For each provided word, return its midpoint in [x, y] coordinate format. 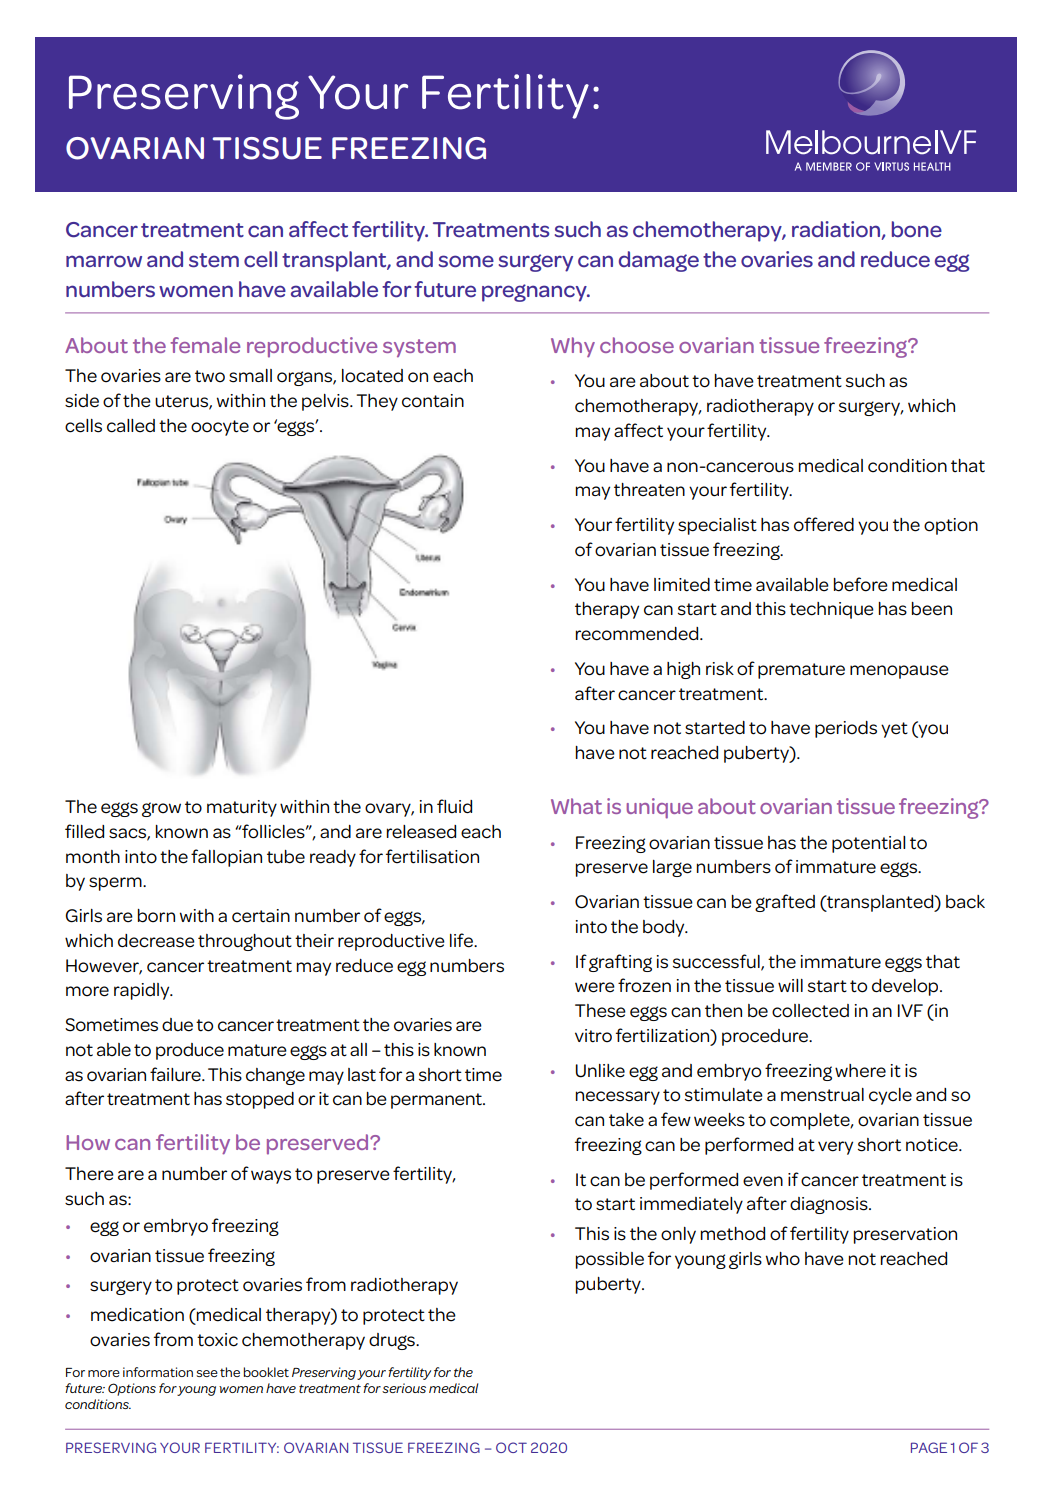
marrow [104, 261]
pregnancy [535, 293]
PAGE [929, 1447]
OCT [511, 1447]
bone [917, 229]
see [207, 1373]
